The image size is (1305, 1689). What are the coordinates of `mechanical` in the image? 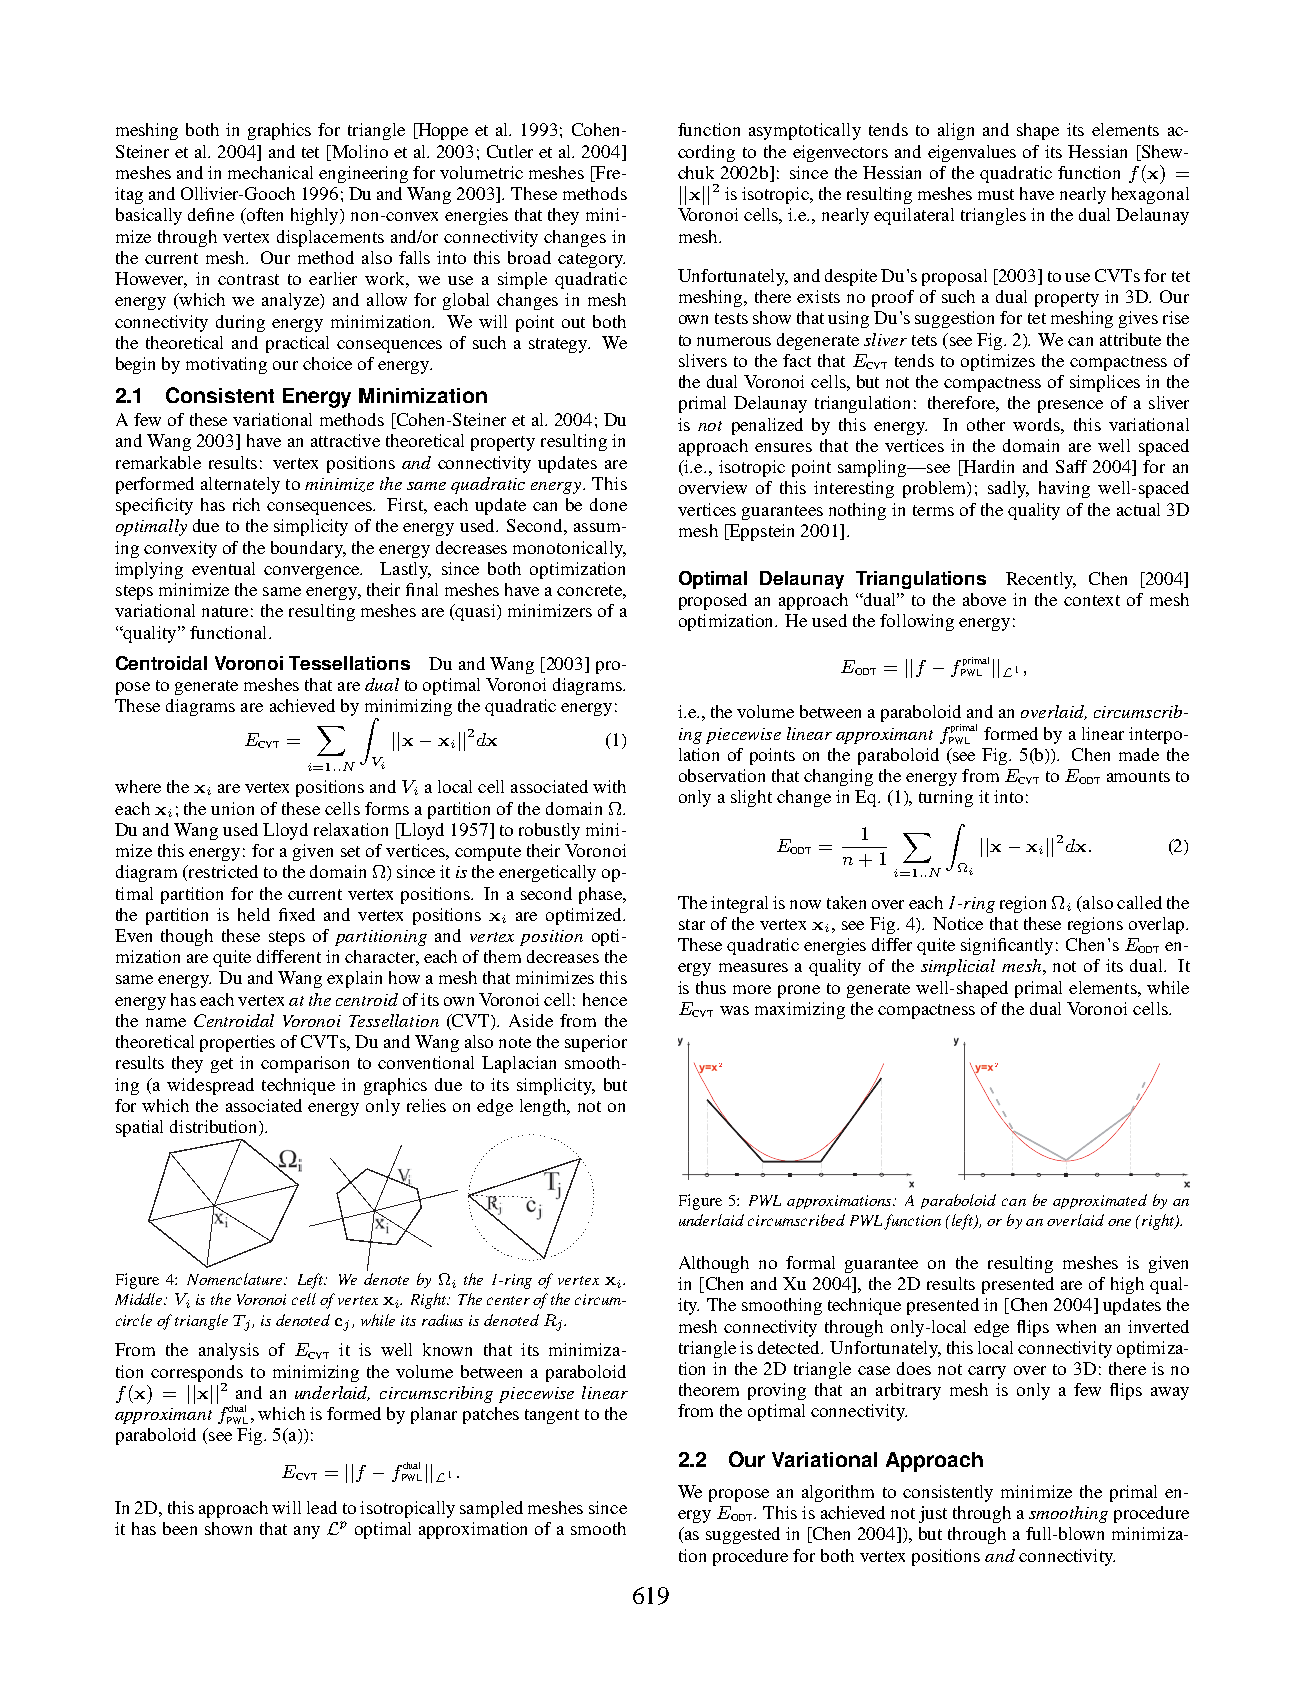 It's located at (270, 172).
